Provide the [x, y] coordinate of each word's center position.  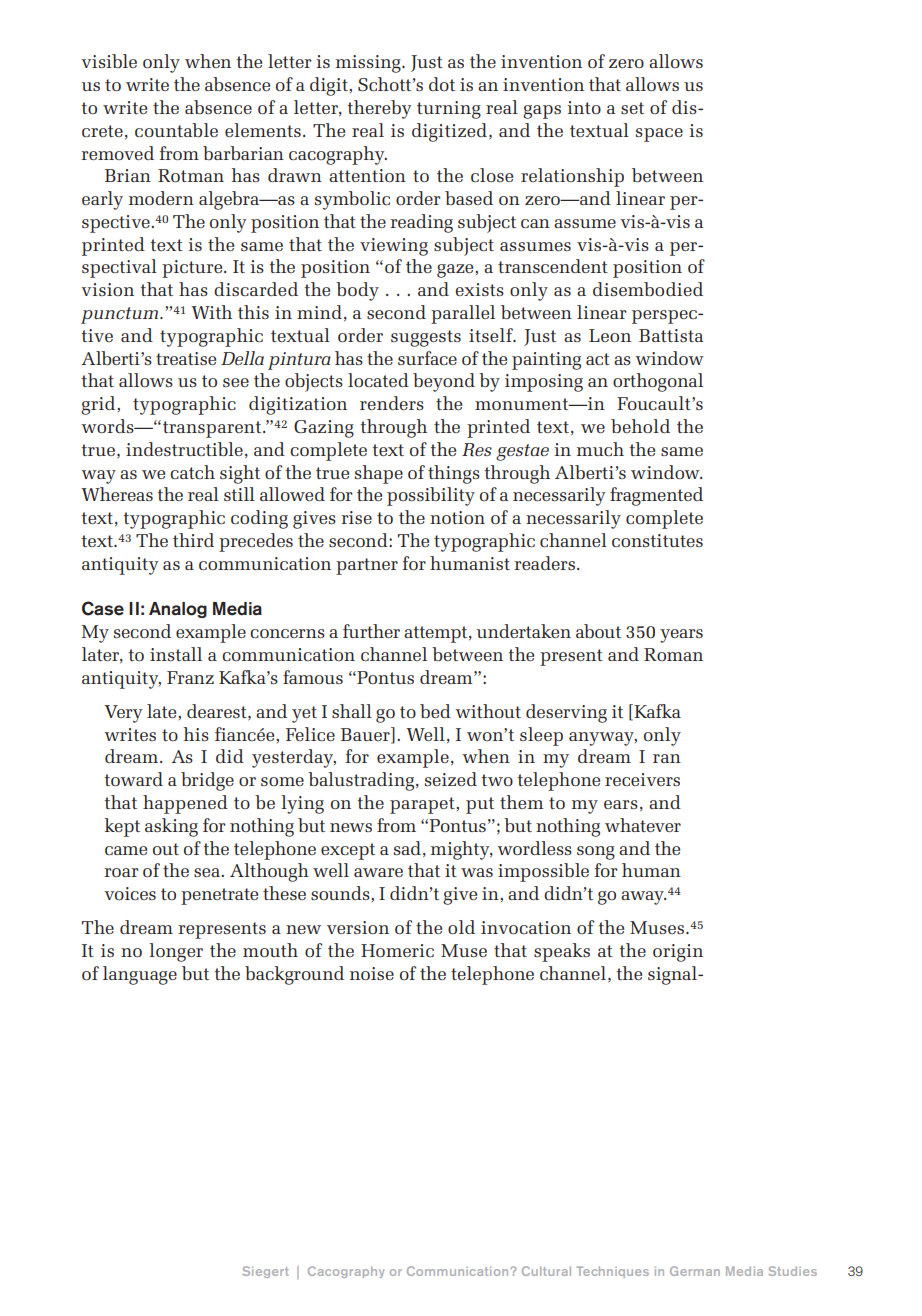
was [477, 872]
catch [192, 472]
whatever [643, 825]
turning [449, 110]
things [454, 474]
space [659, 135]
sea [208, 872]
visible [109, 61]
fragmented [656, 496]
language [140, 975]
